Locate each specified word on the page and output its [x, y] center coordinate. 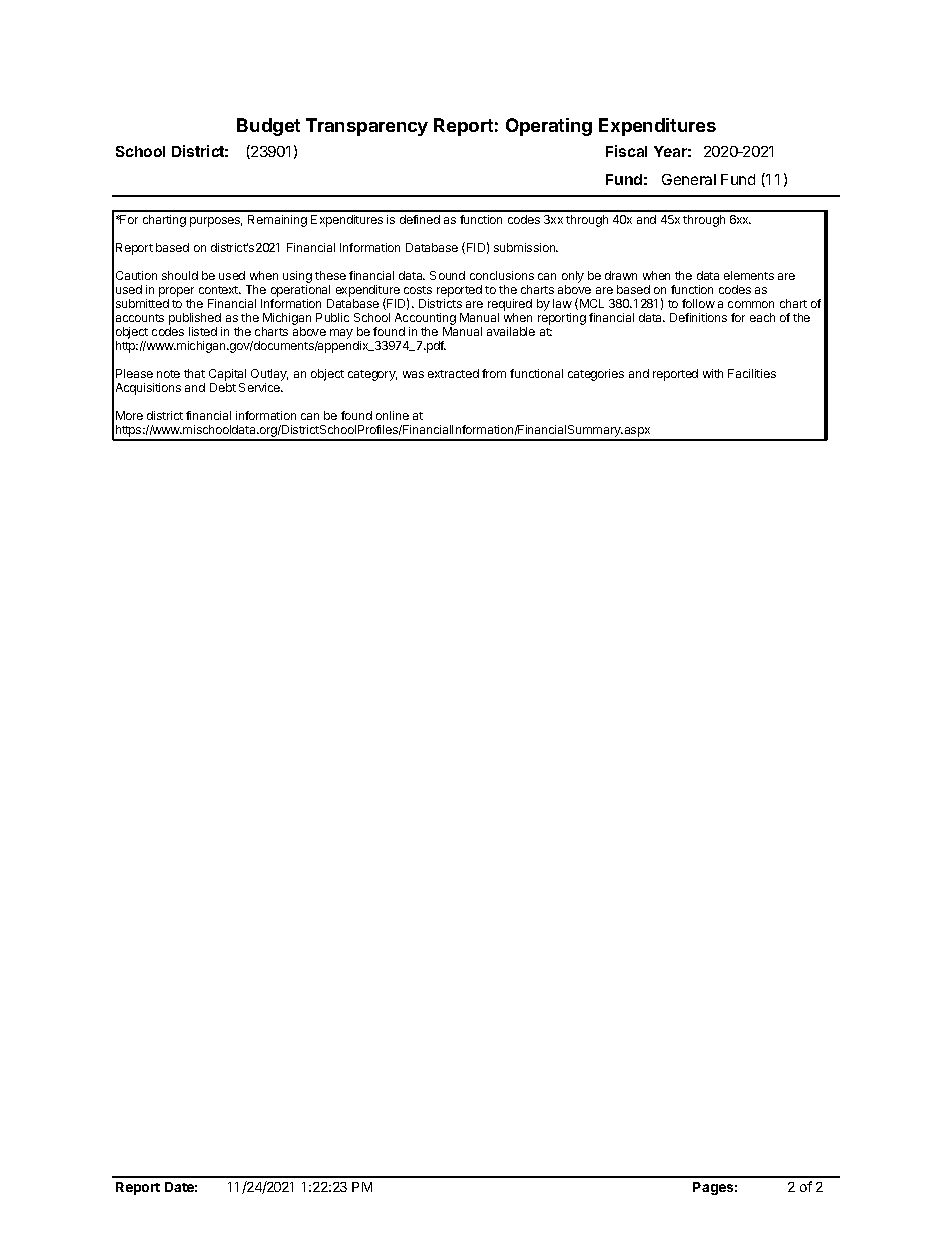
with [713, 373]
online [392, 415]
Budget [268, 127]
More [129, 415]
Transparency [367, 127]
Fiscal [626, 151]
